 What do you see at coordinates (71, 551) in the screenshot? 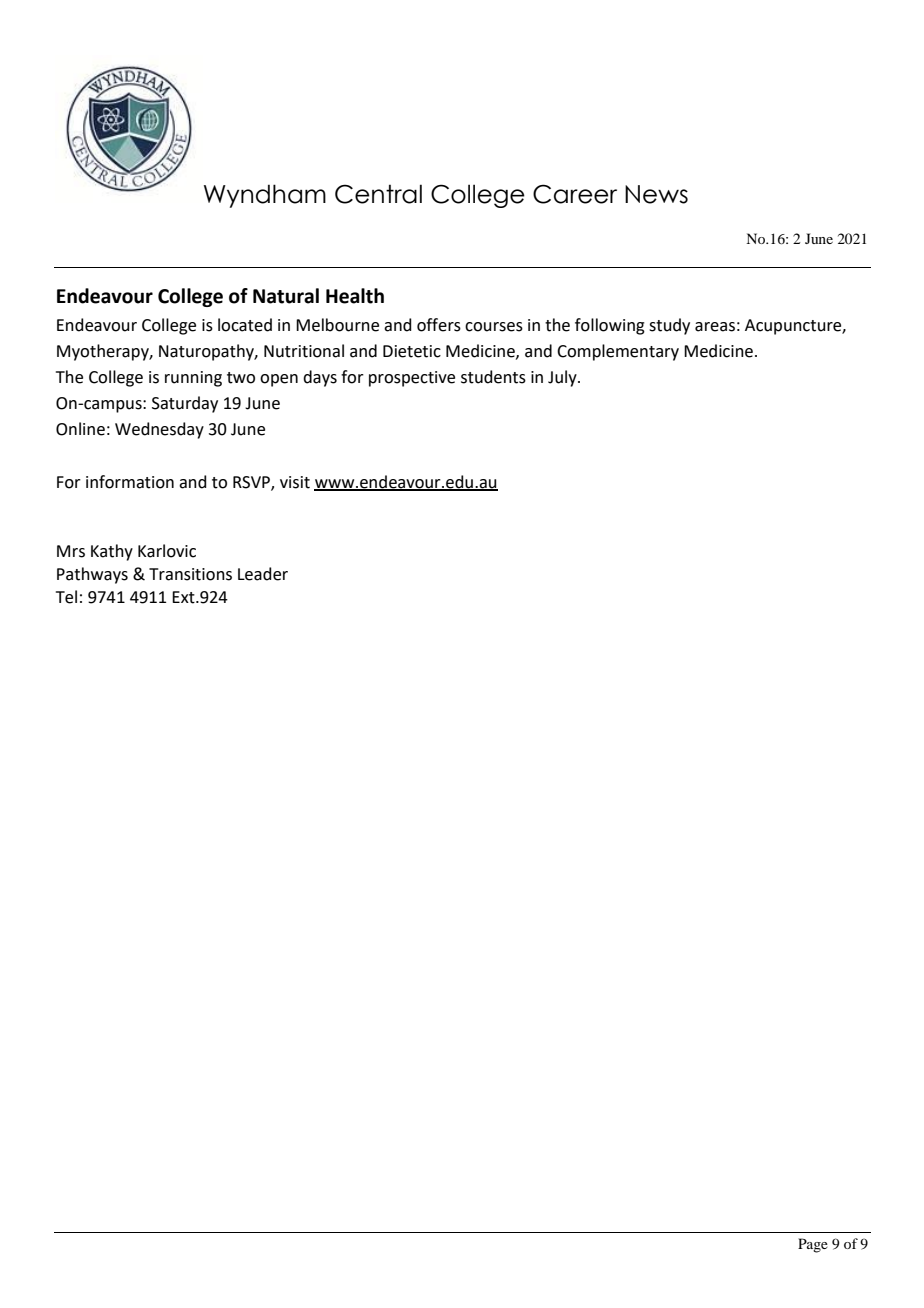
I see `Mrs` at bounding box center [71, 551].
